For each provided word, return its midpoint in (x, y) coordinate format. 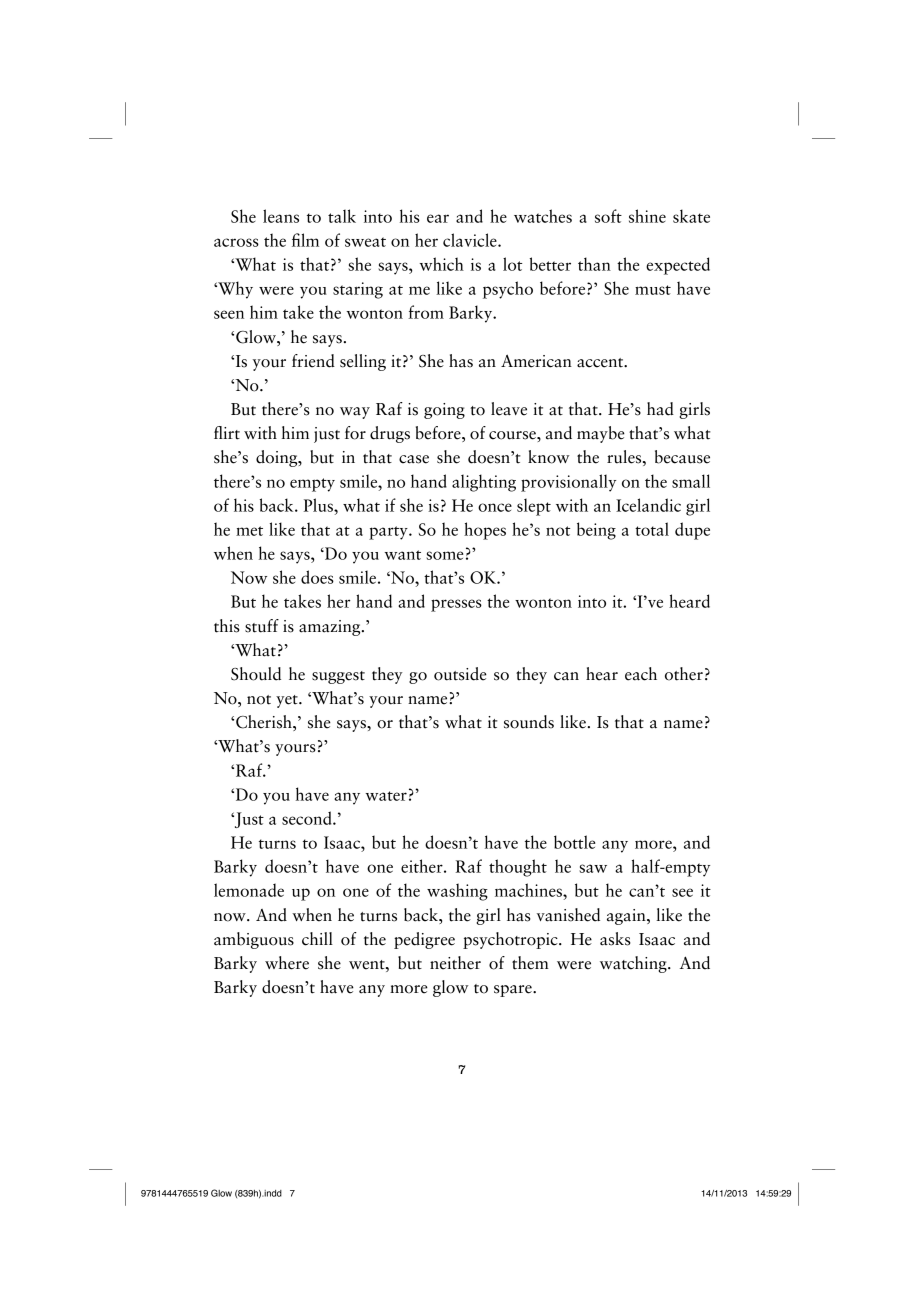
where (287, 963)
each (641, 674)
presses (456, 605)
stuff (262, 626)
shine (647, 216)
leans (281, 216)
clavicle (471, 240)
